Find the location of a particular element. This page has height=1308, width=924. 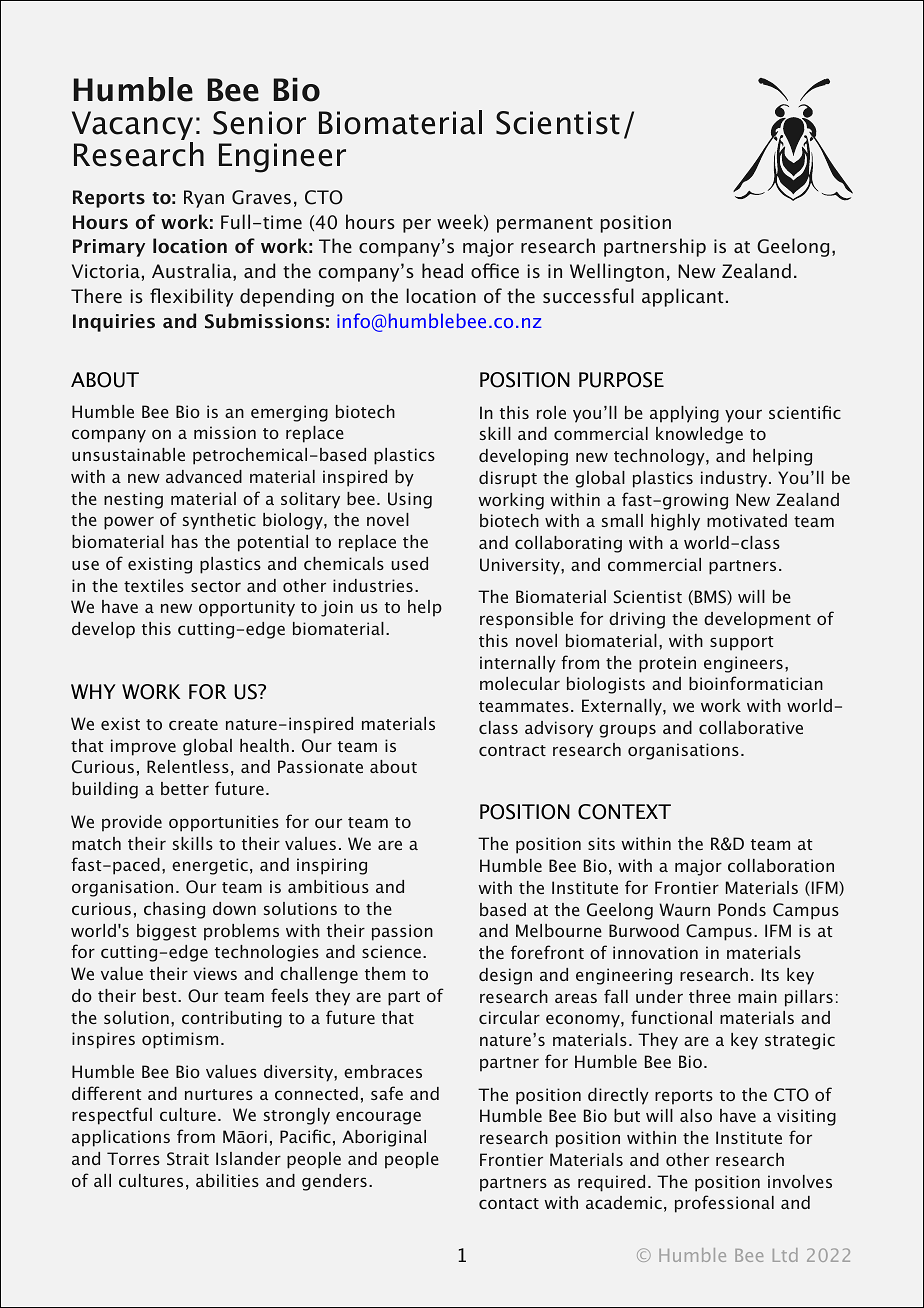

permanent is located at coordinates (545, 225).
